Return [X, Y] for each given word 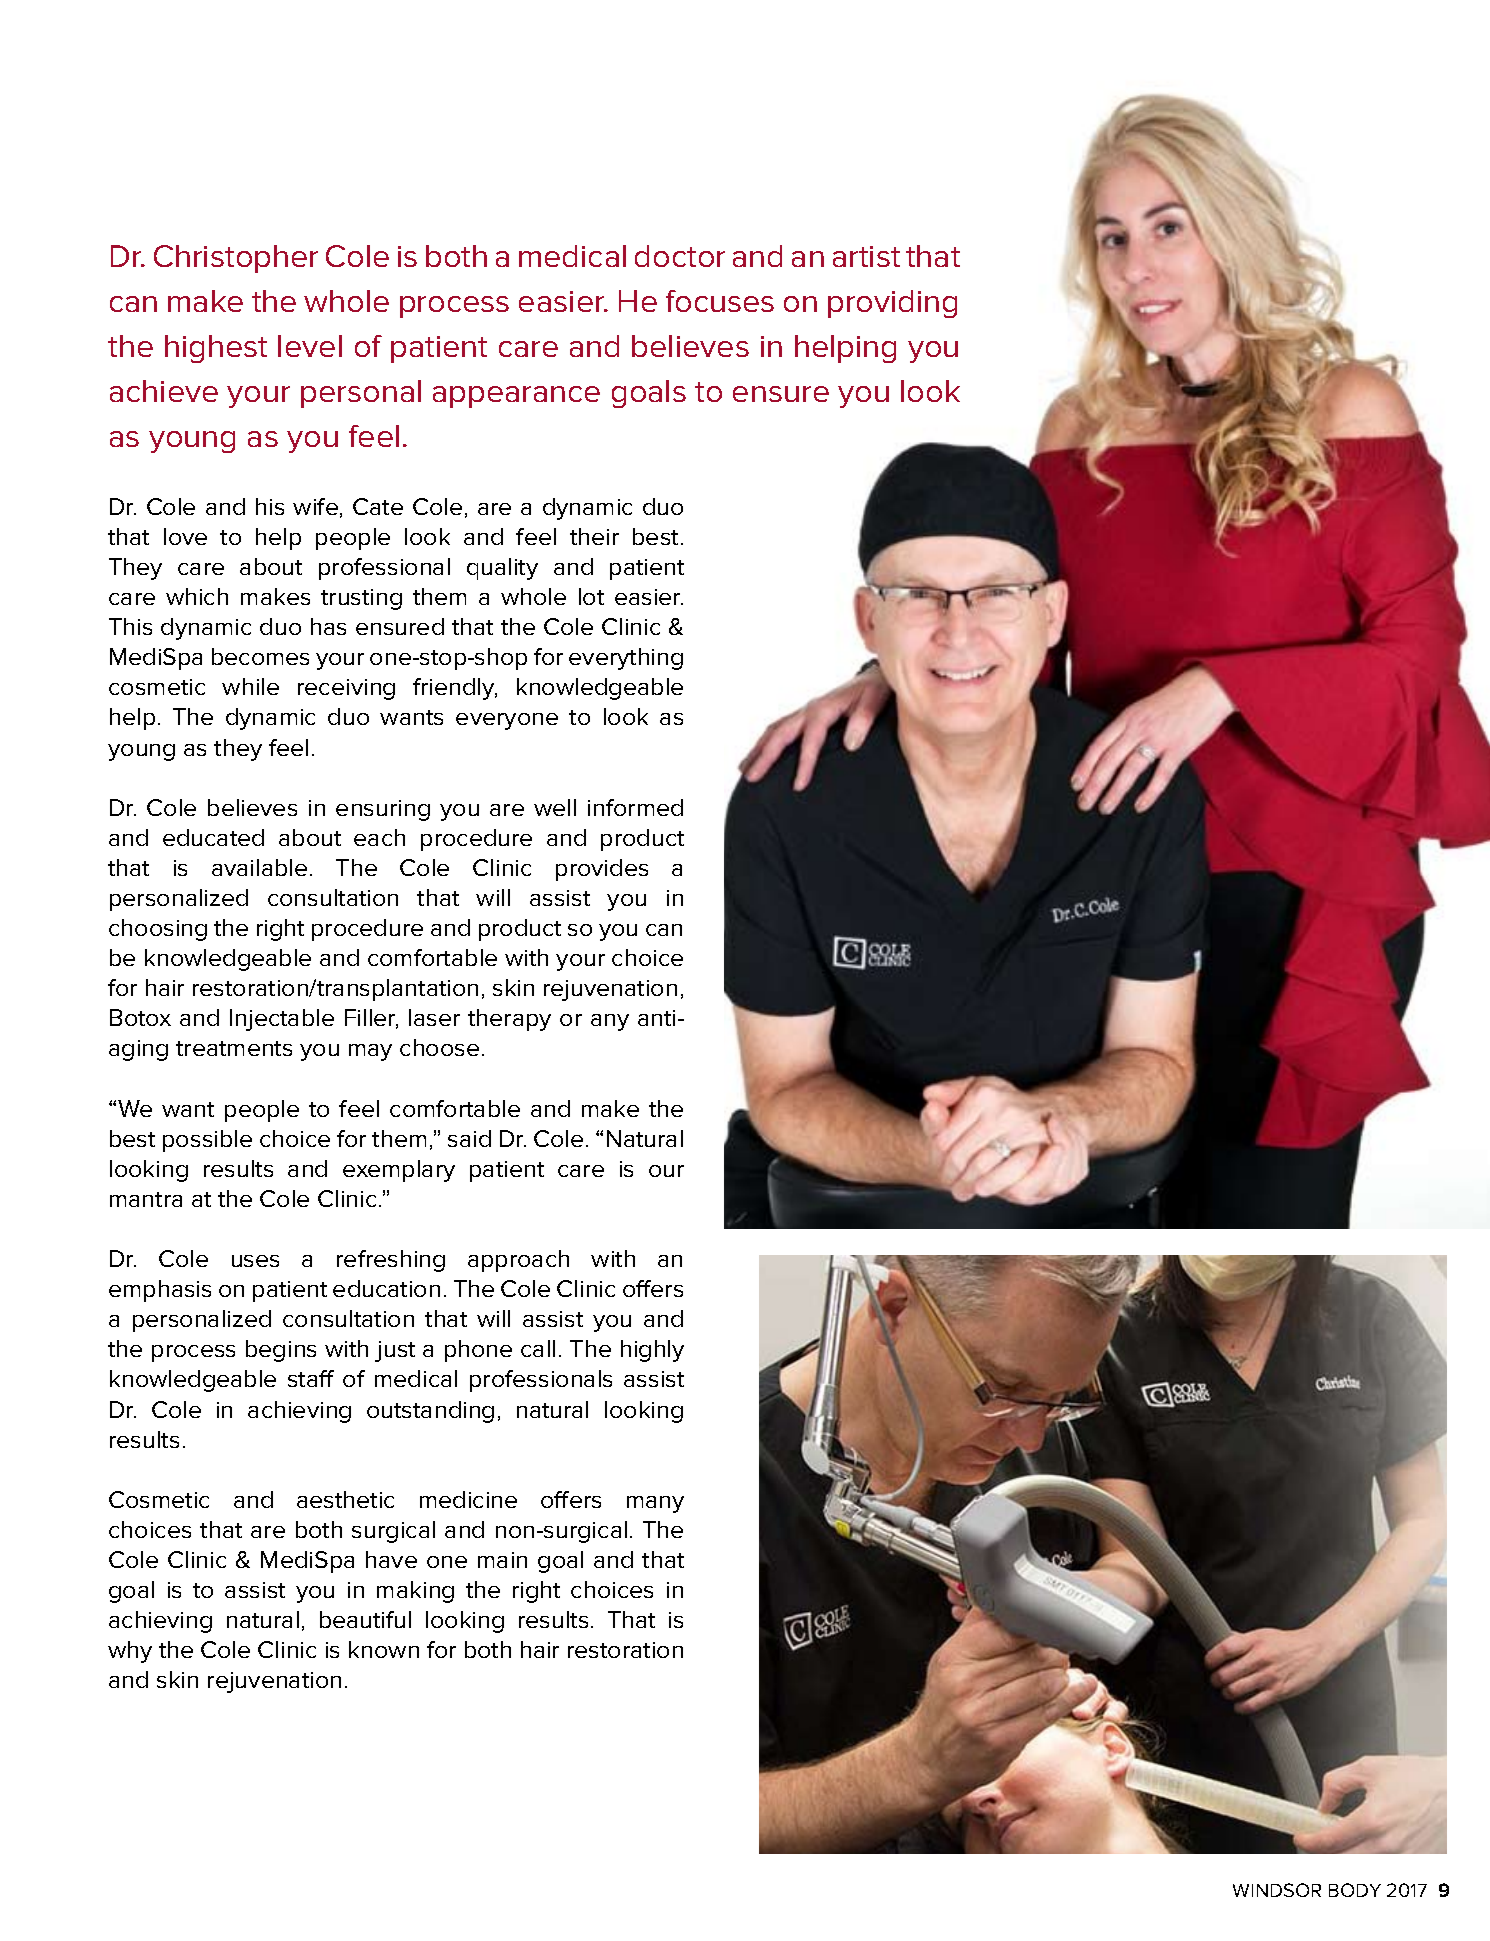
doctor [680, 256]
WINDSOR [1277, 1890]
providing [892, 304]
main [502, 1560]
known [384, 1649]
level [310, 346]
